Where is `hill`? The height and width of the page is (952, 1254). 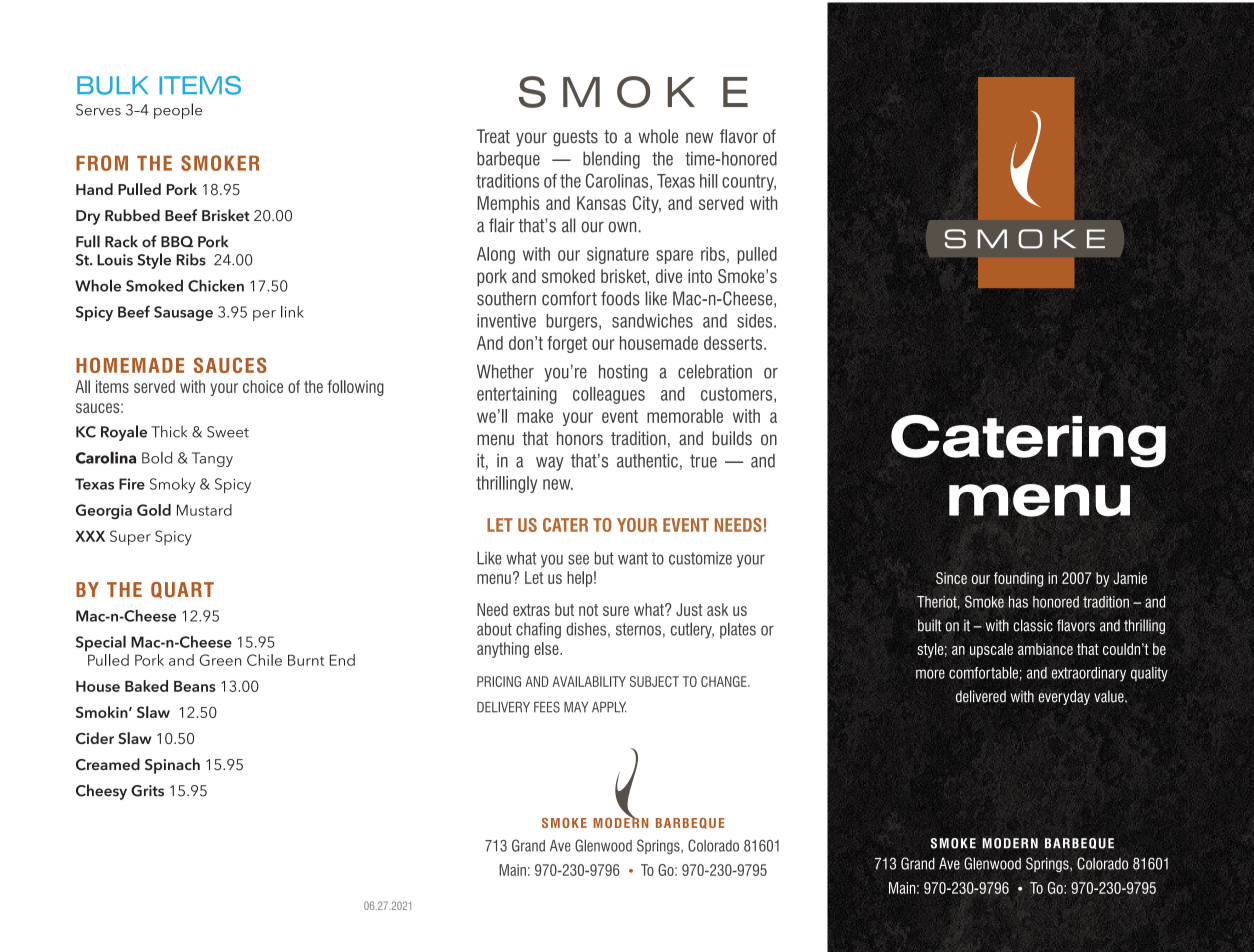 hill is located at coordinates (708, 181).
